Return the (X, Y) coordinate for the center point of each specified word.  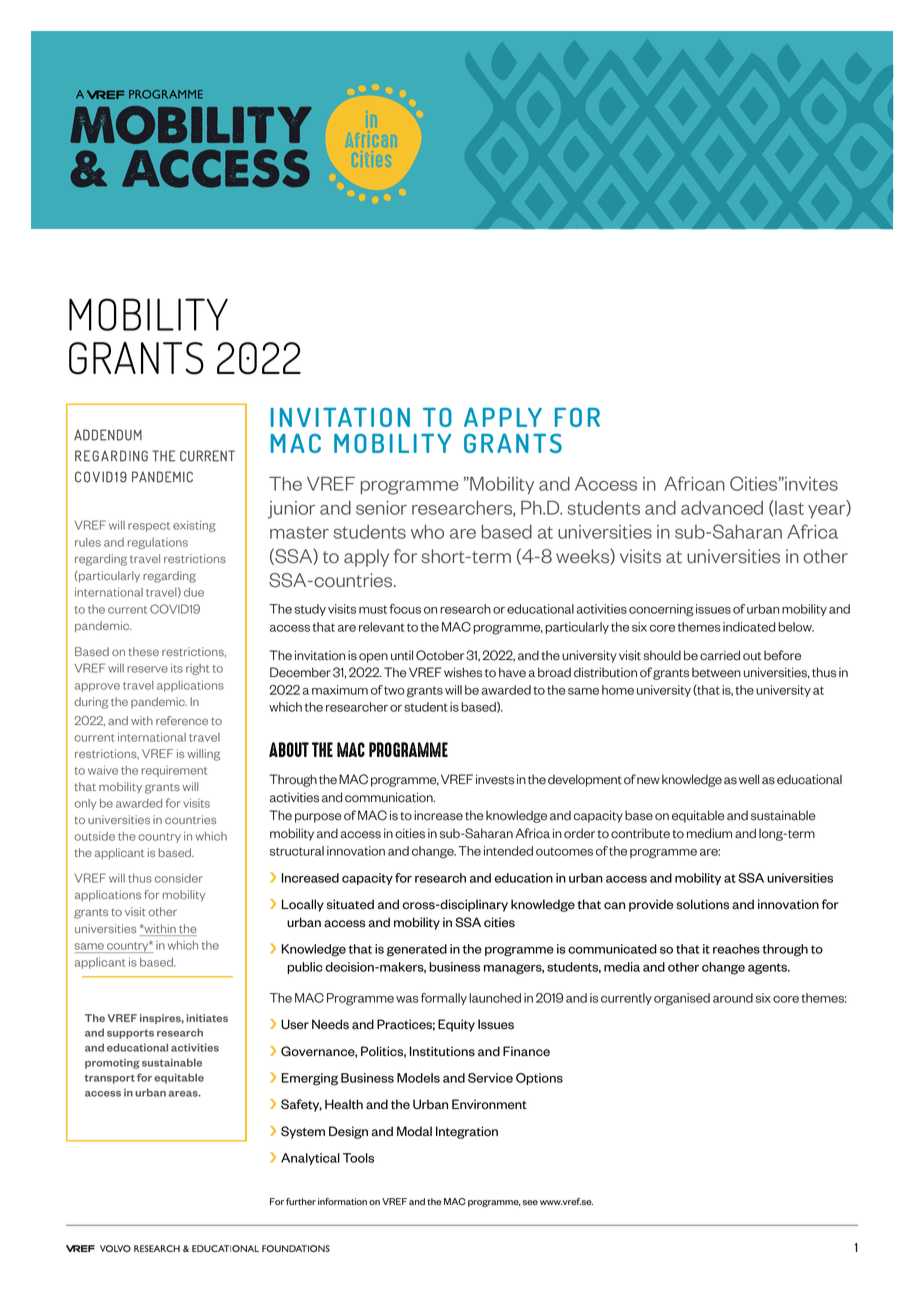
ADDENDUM (108, 435)
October (440, 655)
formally (444, 999)
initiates (207, 1018)
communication (390, 797)
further (301, 1202)
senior (381, 508)
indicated (749, 627)
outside (94, 836)
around (733, 998)
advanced (722, 508)
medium (709, 833)
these (144, 651)
